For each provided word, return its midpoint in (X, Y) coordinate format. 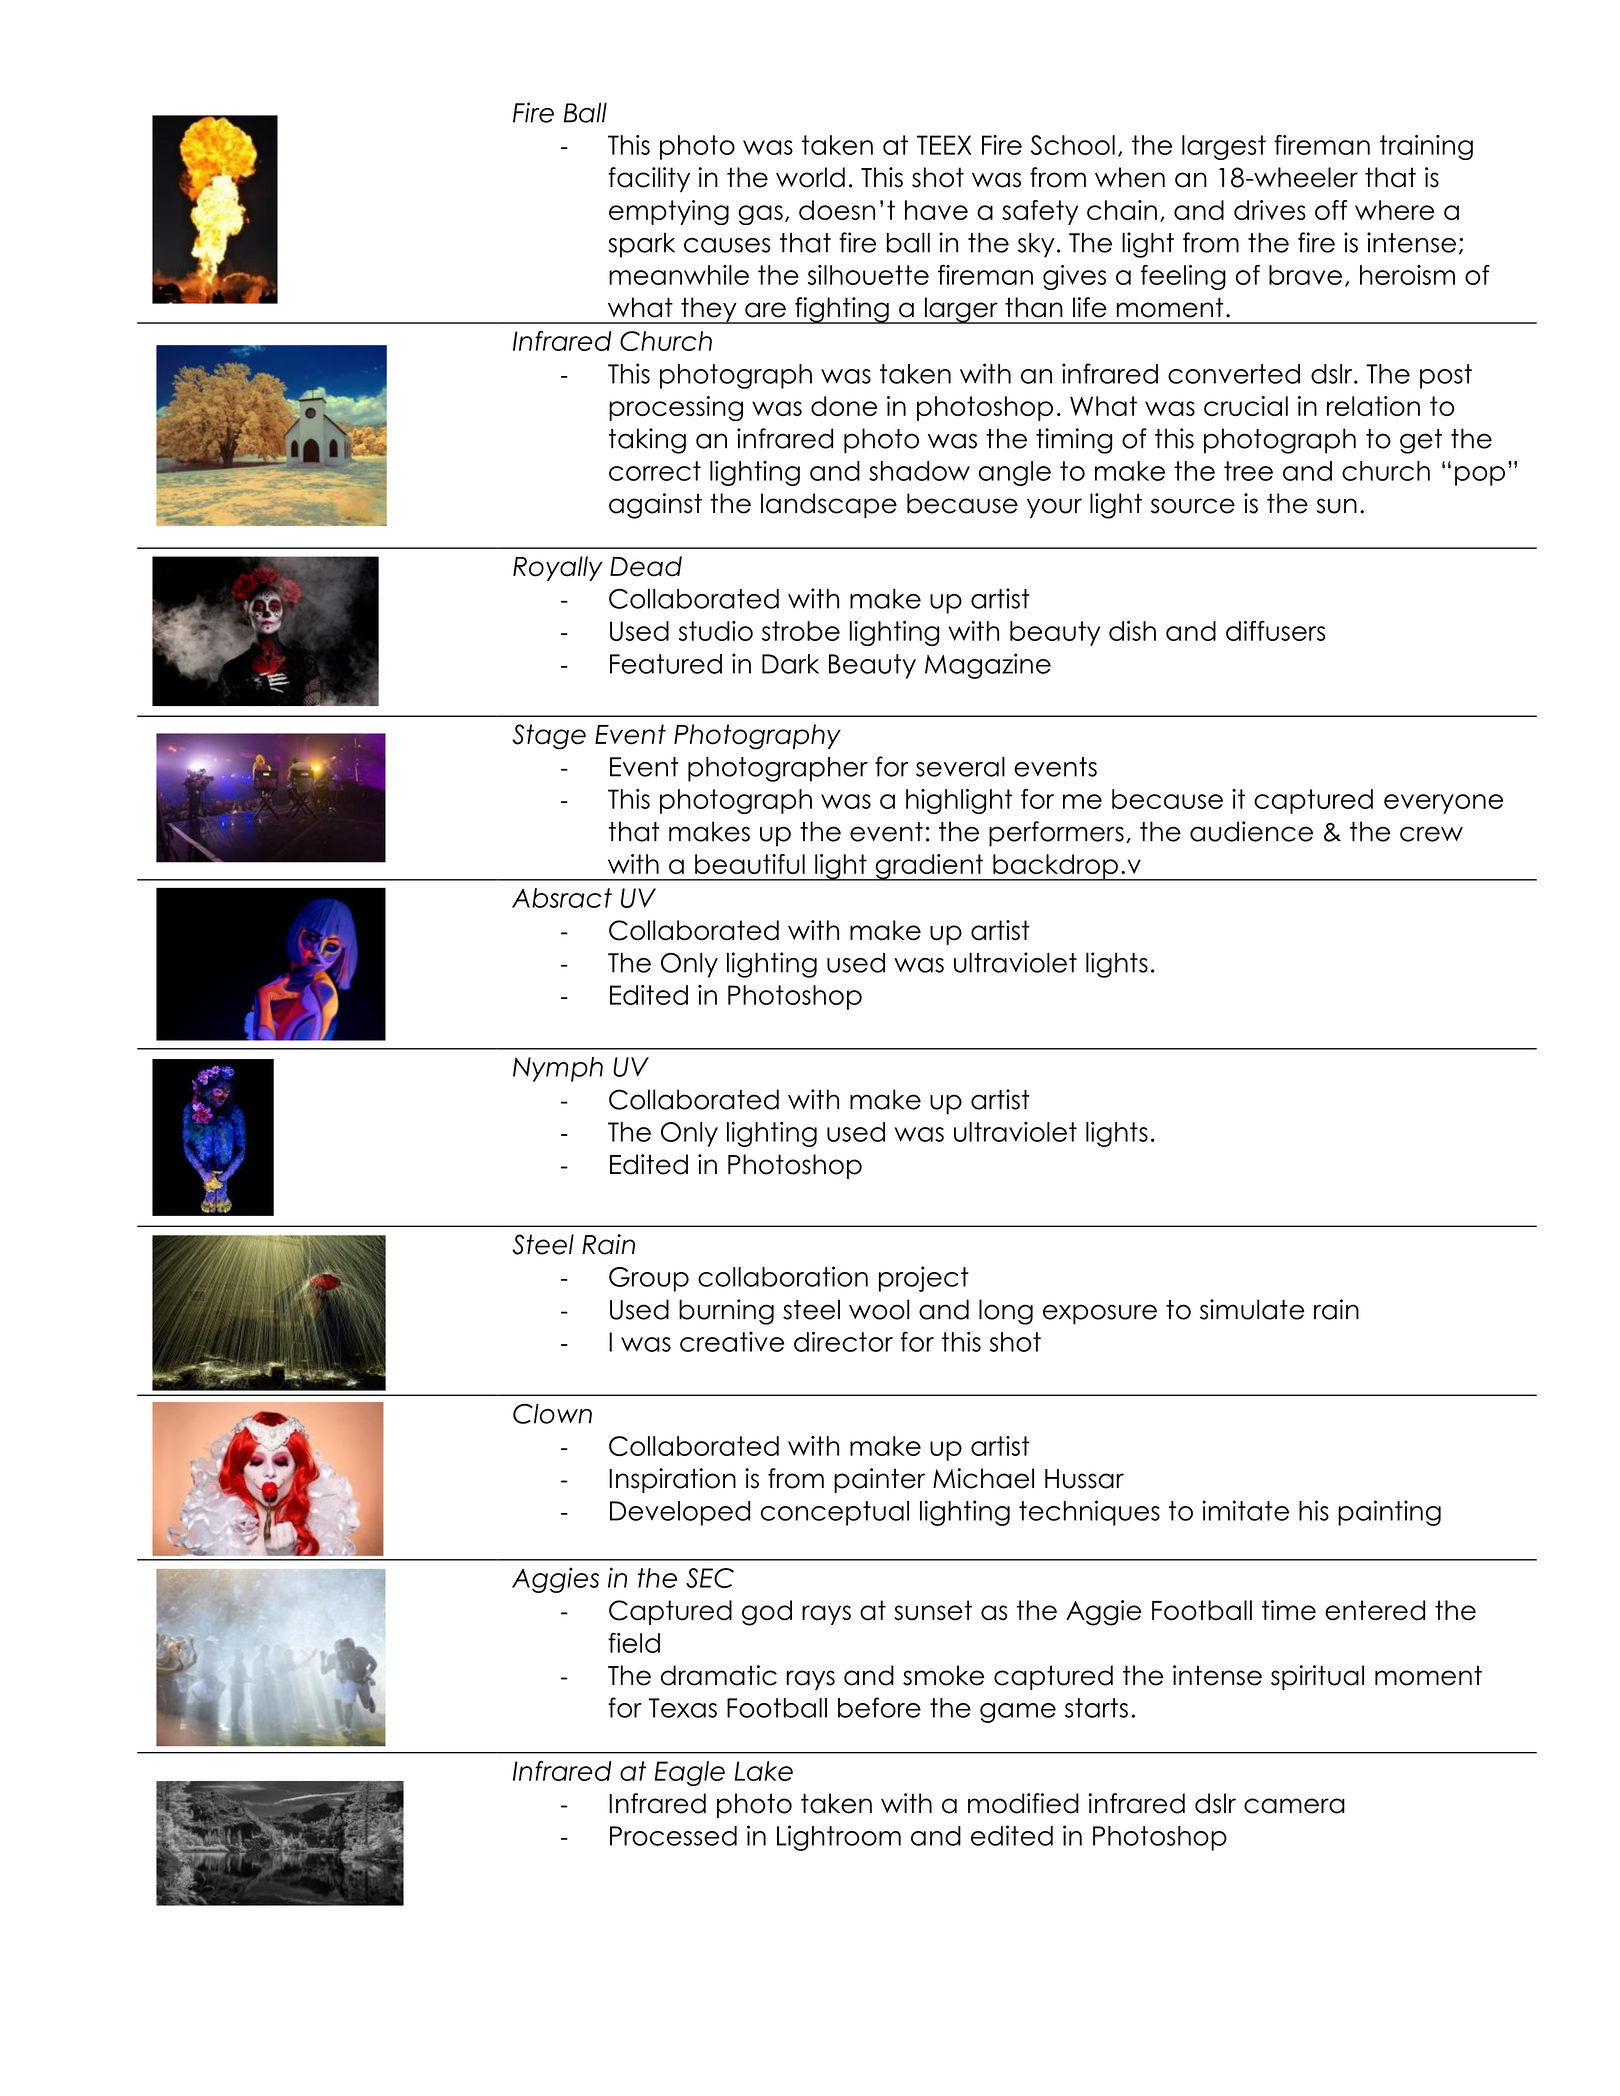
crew (1431, 834)
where (1394, 210)
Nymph (558, 1069)
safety (1040, 212)
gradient (929, 867)
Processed (673, 1836)
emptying (669, 212)
